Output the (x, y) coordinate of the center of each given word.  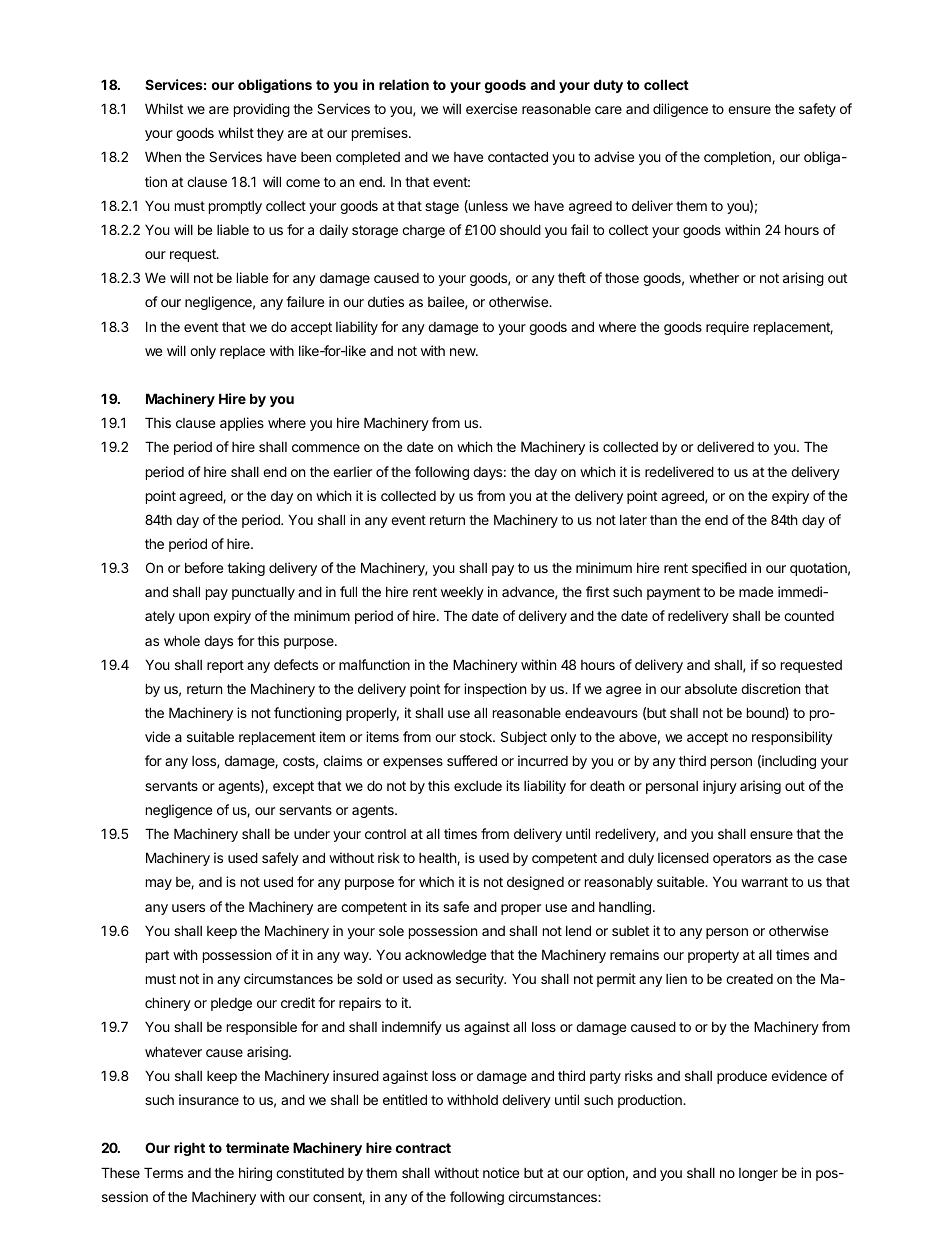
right (189, 1149)
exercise (491, 108)
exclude (478, 785)
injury (720, 787)
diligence (680, 110)
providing (262, 110)
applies (242, 424)
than (663, 520)
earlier (352, 471)
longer (758, 1174)
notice (501, 1172)
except (293, 787)
